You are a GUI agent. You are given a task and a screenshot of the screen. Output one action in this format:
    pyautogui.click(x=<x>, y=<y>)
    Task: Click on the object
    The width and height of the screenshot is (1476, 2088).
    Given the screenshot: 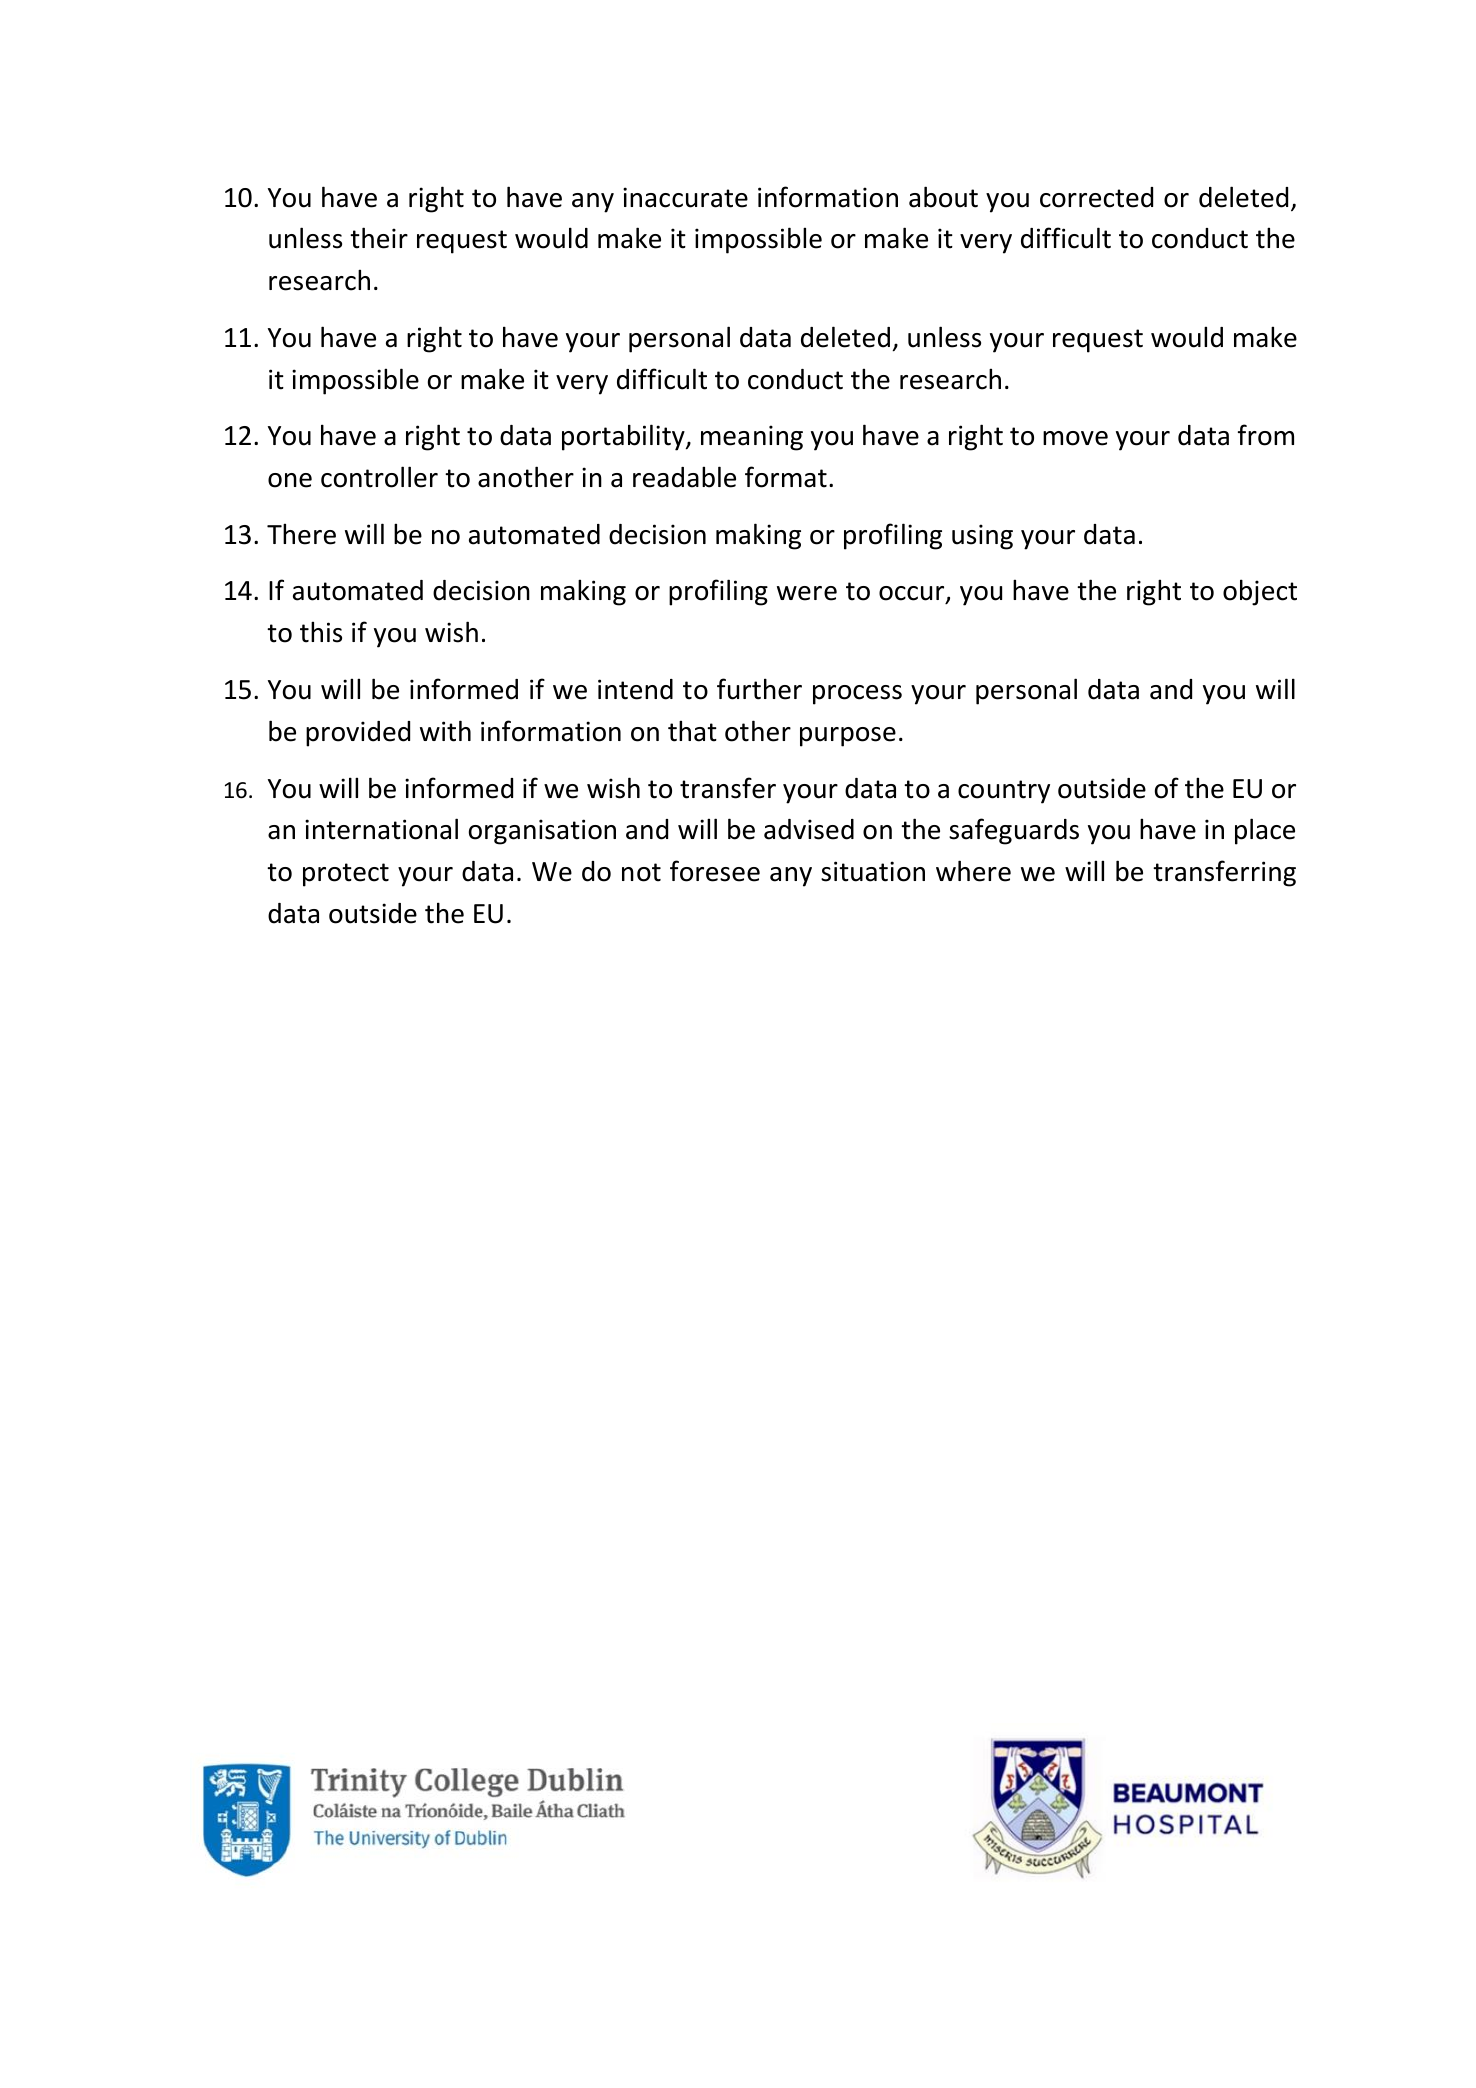 What is the action you would take?
    pyautogui.click(x=1260, y=592)
